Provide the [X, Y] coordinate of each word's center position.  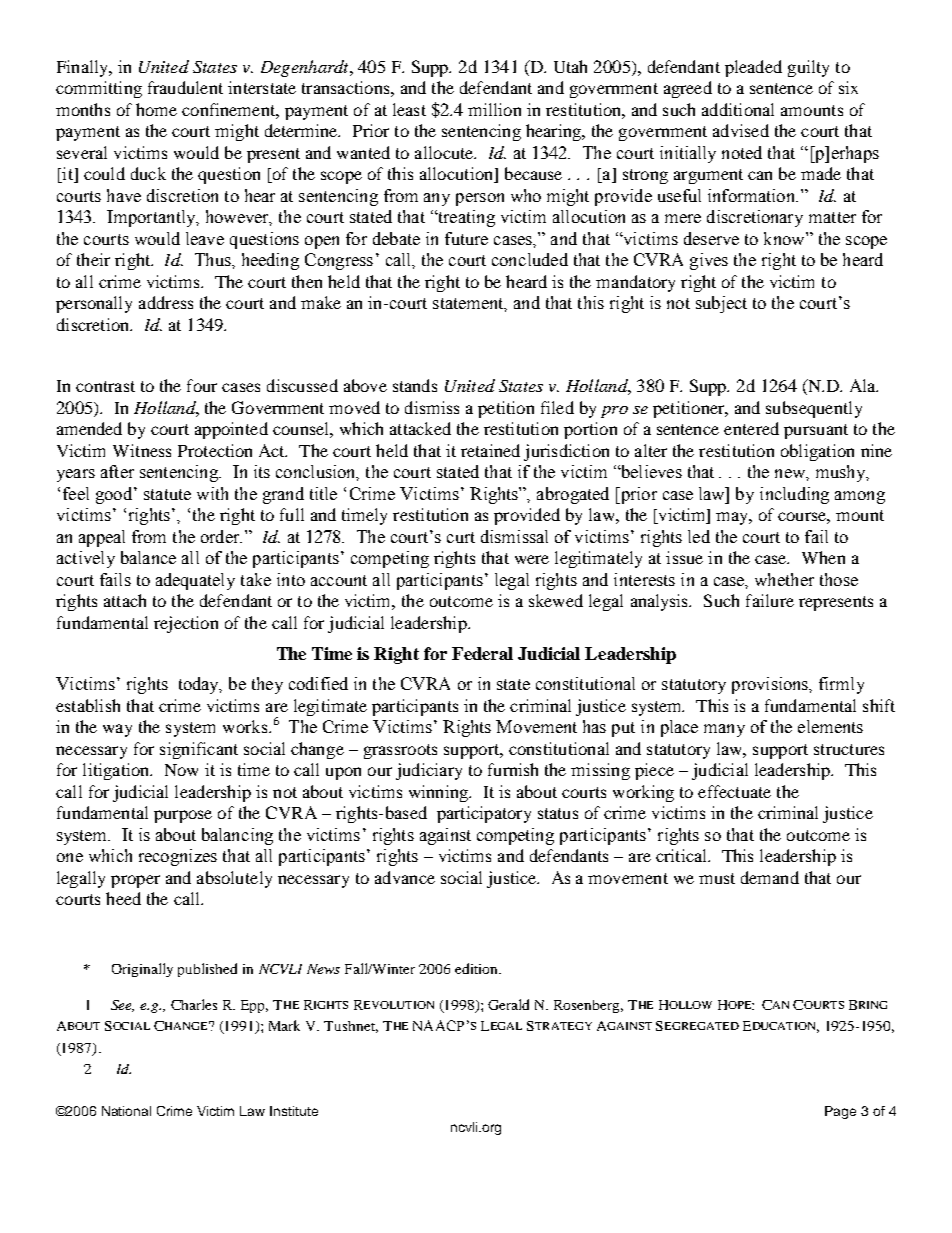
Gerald [508, 1004]
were [532, 559]
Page [840, 1112]
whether [784, 579]
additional [738, 109]
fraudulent [185, 87]
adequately [195, 581]
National [126, 1111]
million [494, 109]
